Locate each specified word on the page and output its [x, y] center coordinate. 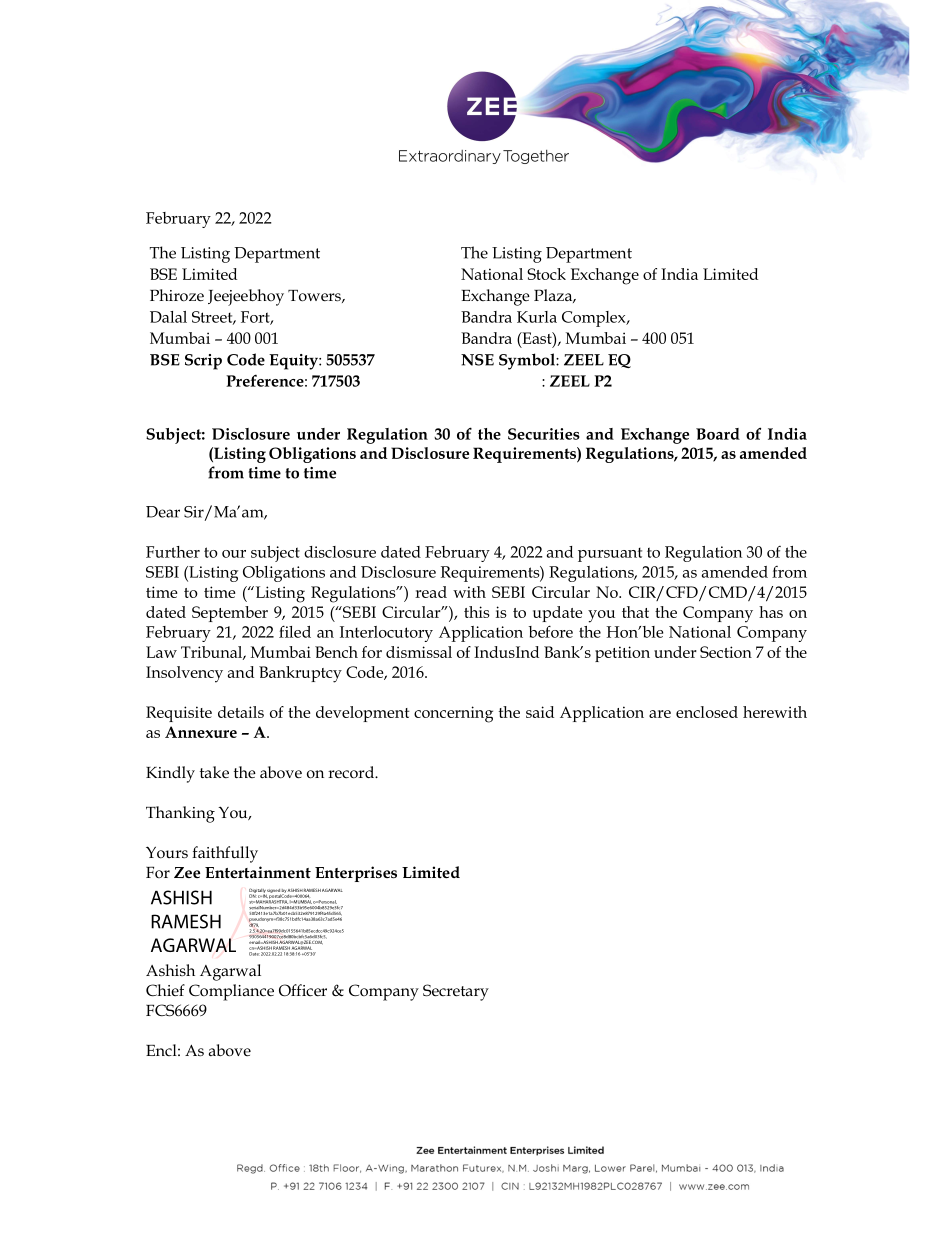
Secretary [456, 992]
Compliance [231, 992]
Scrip [203, 362]
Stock [546, 274]
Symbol [528, 361]
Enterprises [356, 874]
